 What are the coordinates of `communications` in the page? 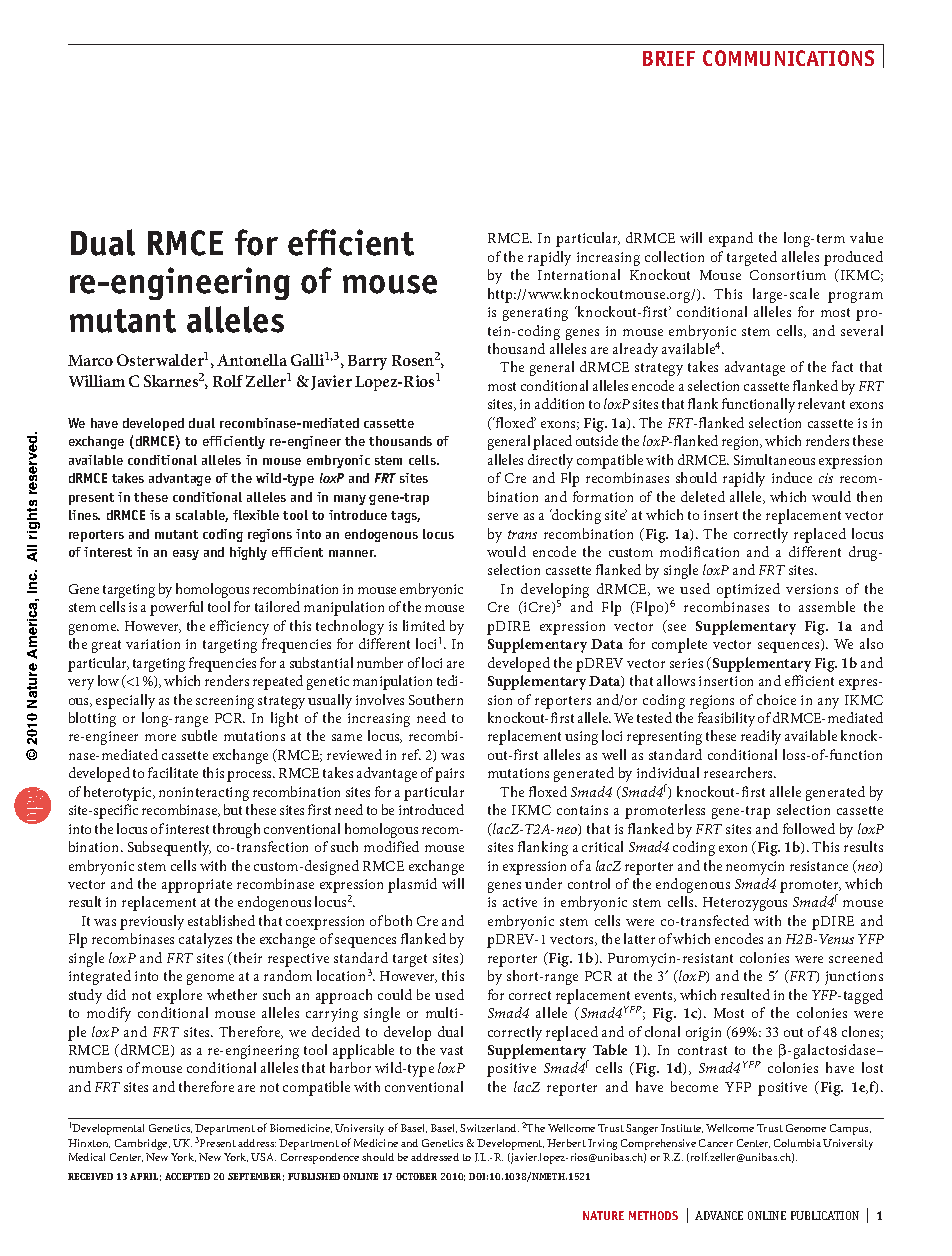 It's located at (788, 58).
